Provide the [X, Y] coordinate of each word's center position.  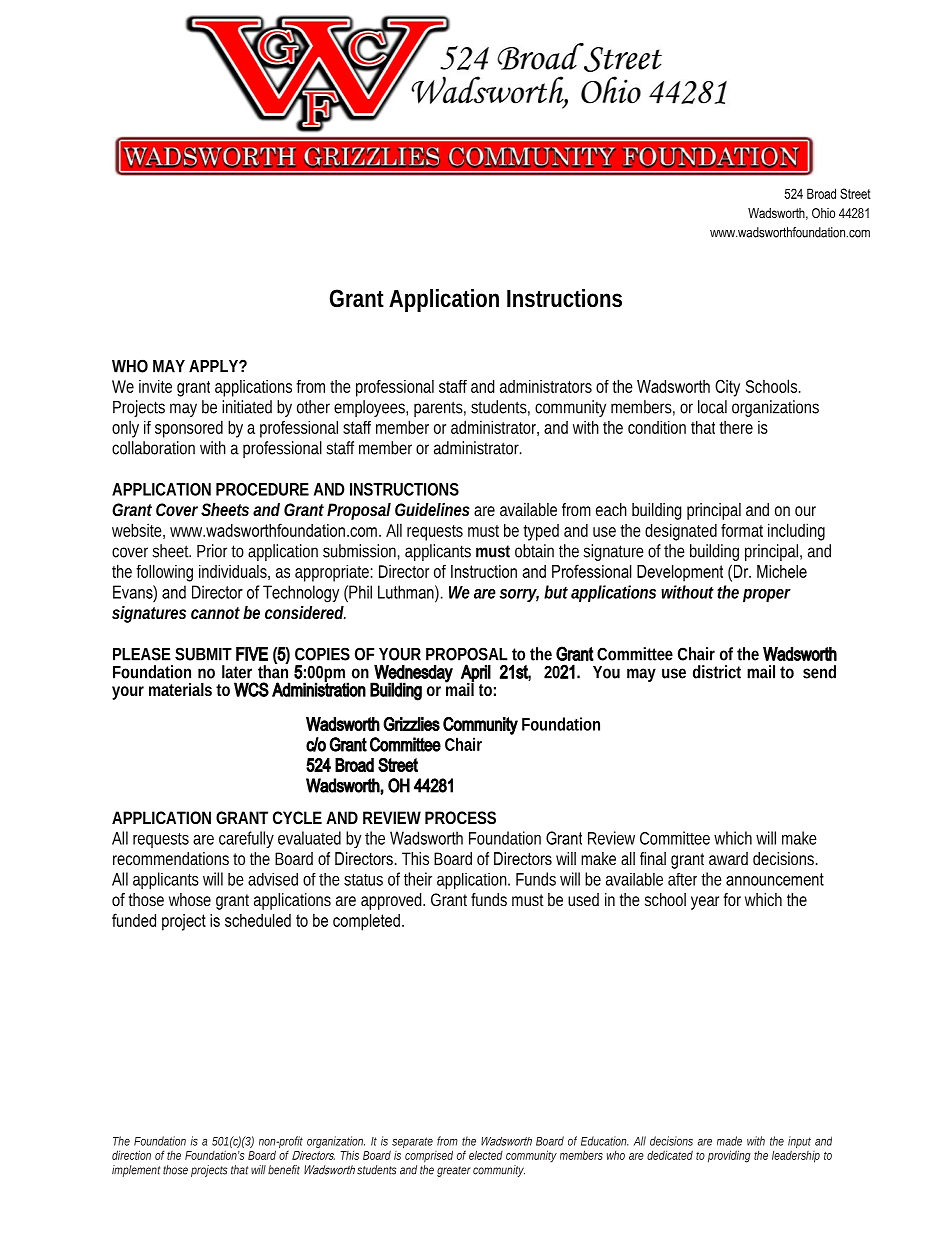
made [729, 1141]
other [313, 407]
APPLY [213, 366]
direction [131, 1155]
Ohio [823, 213]
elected [486, 1155]
